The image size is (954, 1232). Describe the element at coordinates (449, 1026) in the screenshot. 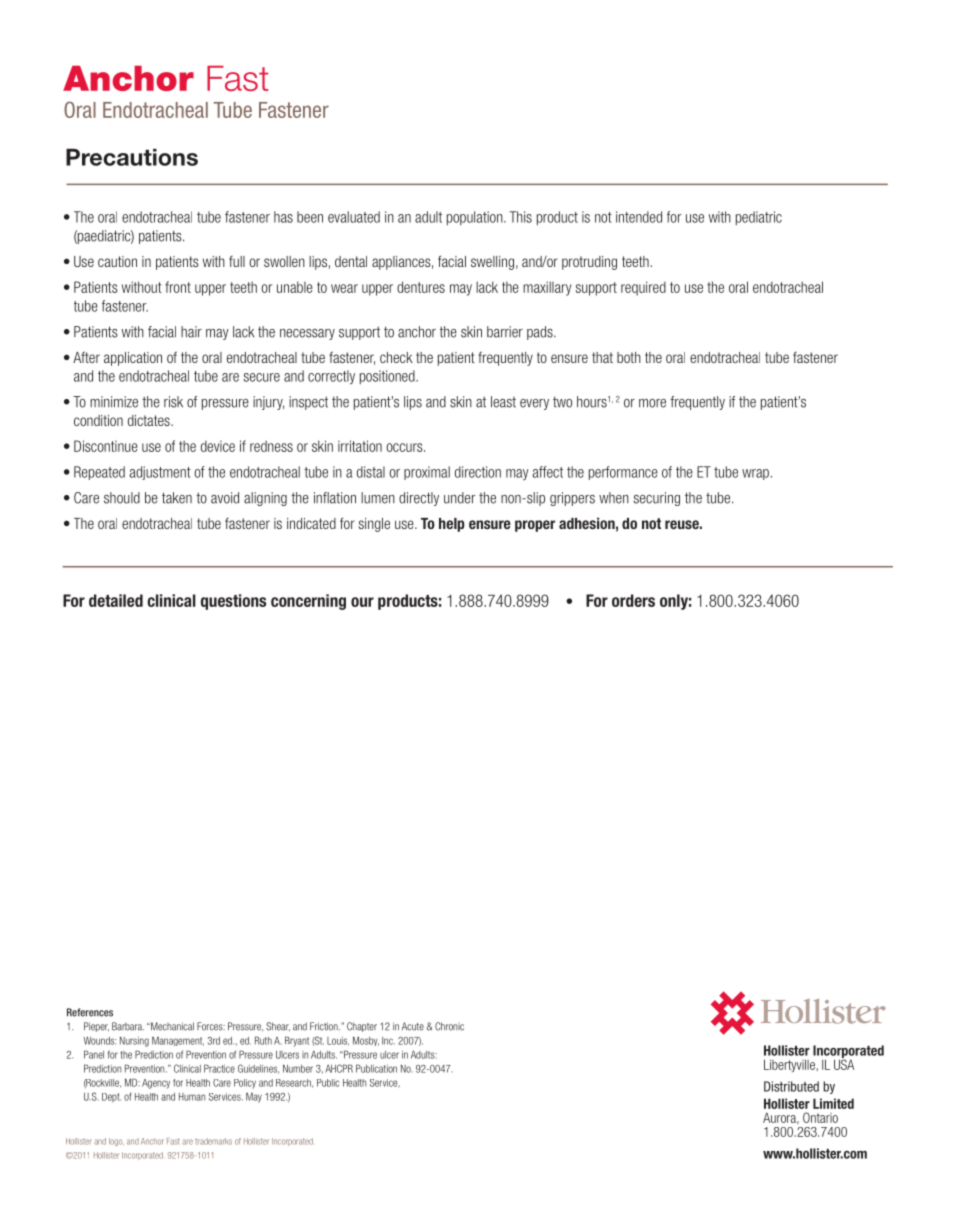

I see `Chronic` at that location.
